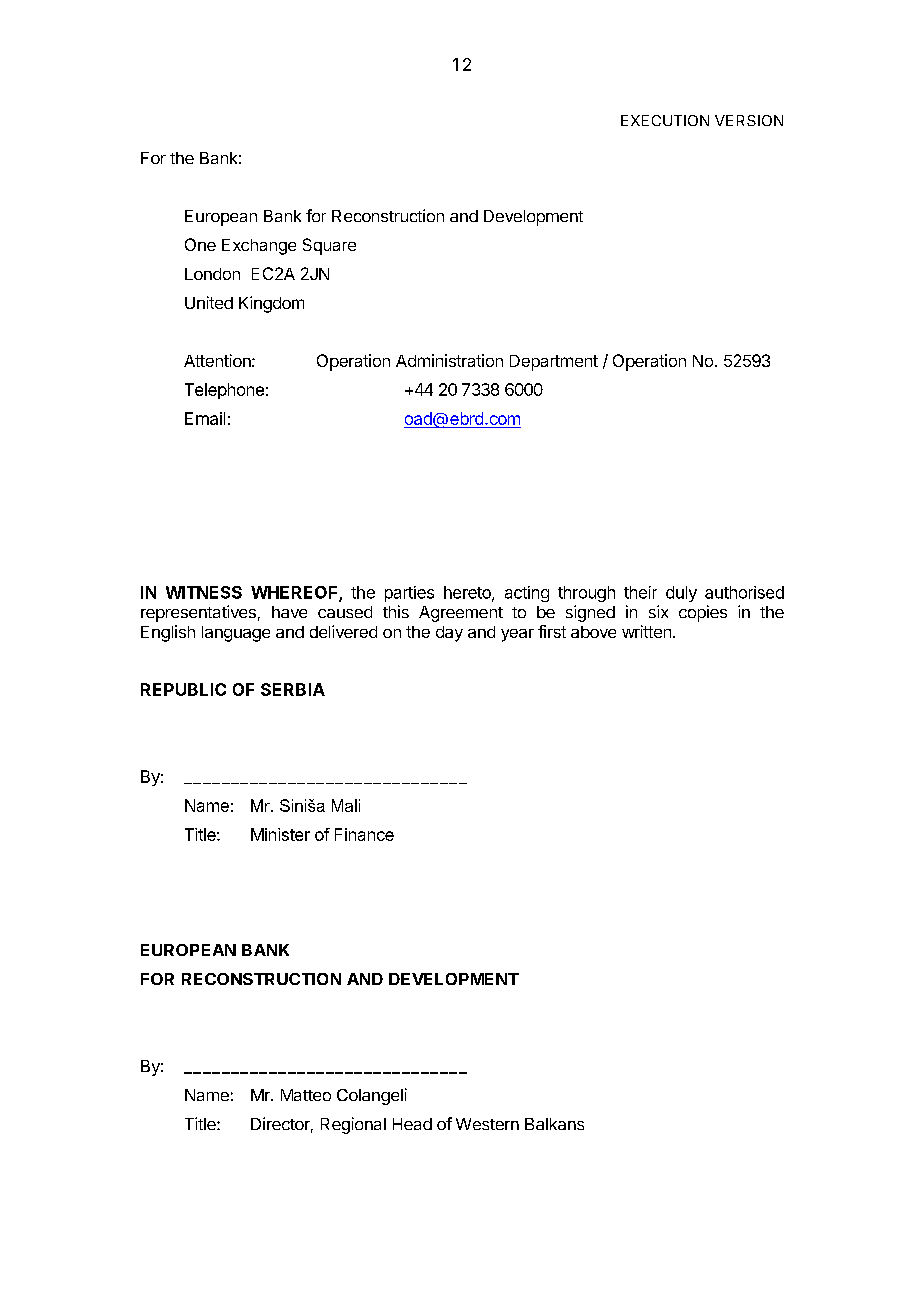 The height and width of the screenshot is (1307, 924). I want to click on written, so click(646, 631).
